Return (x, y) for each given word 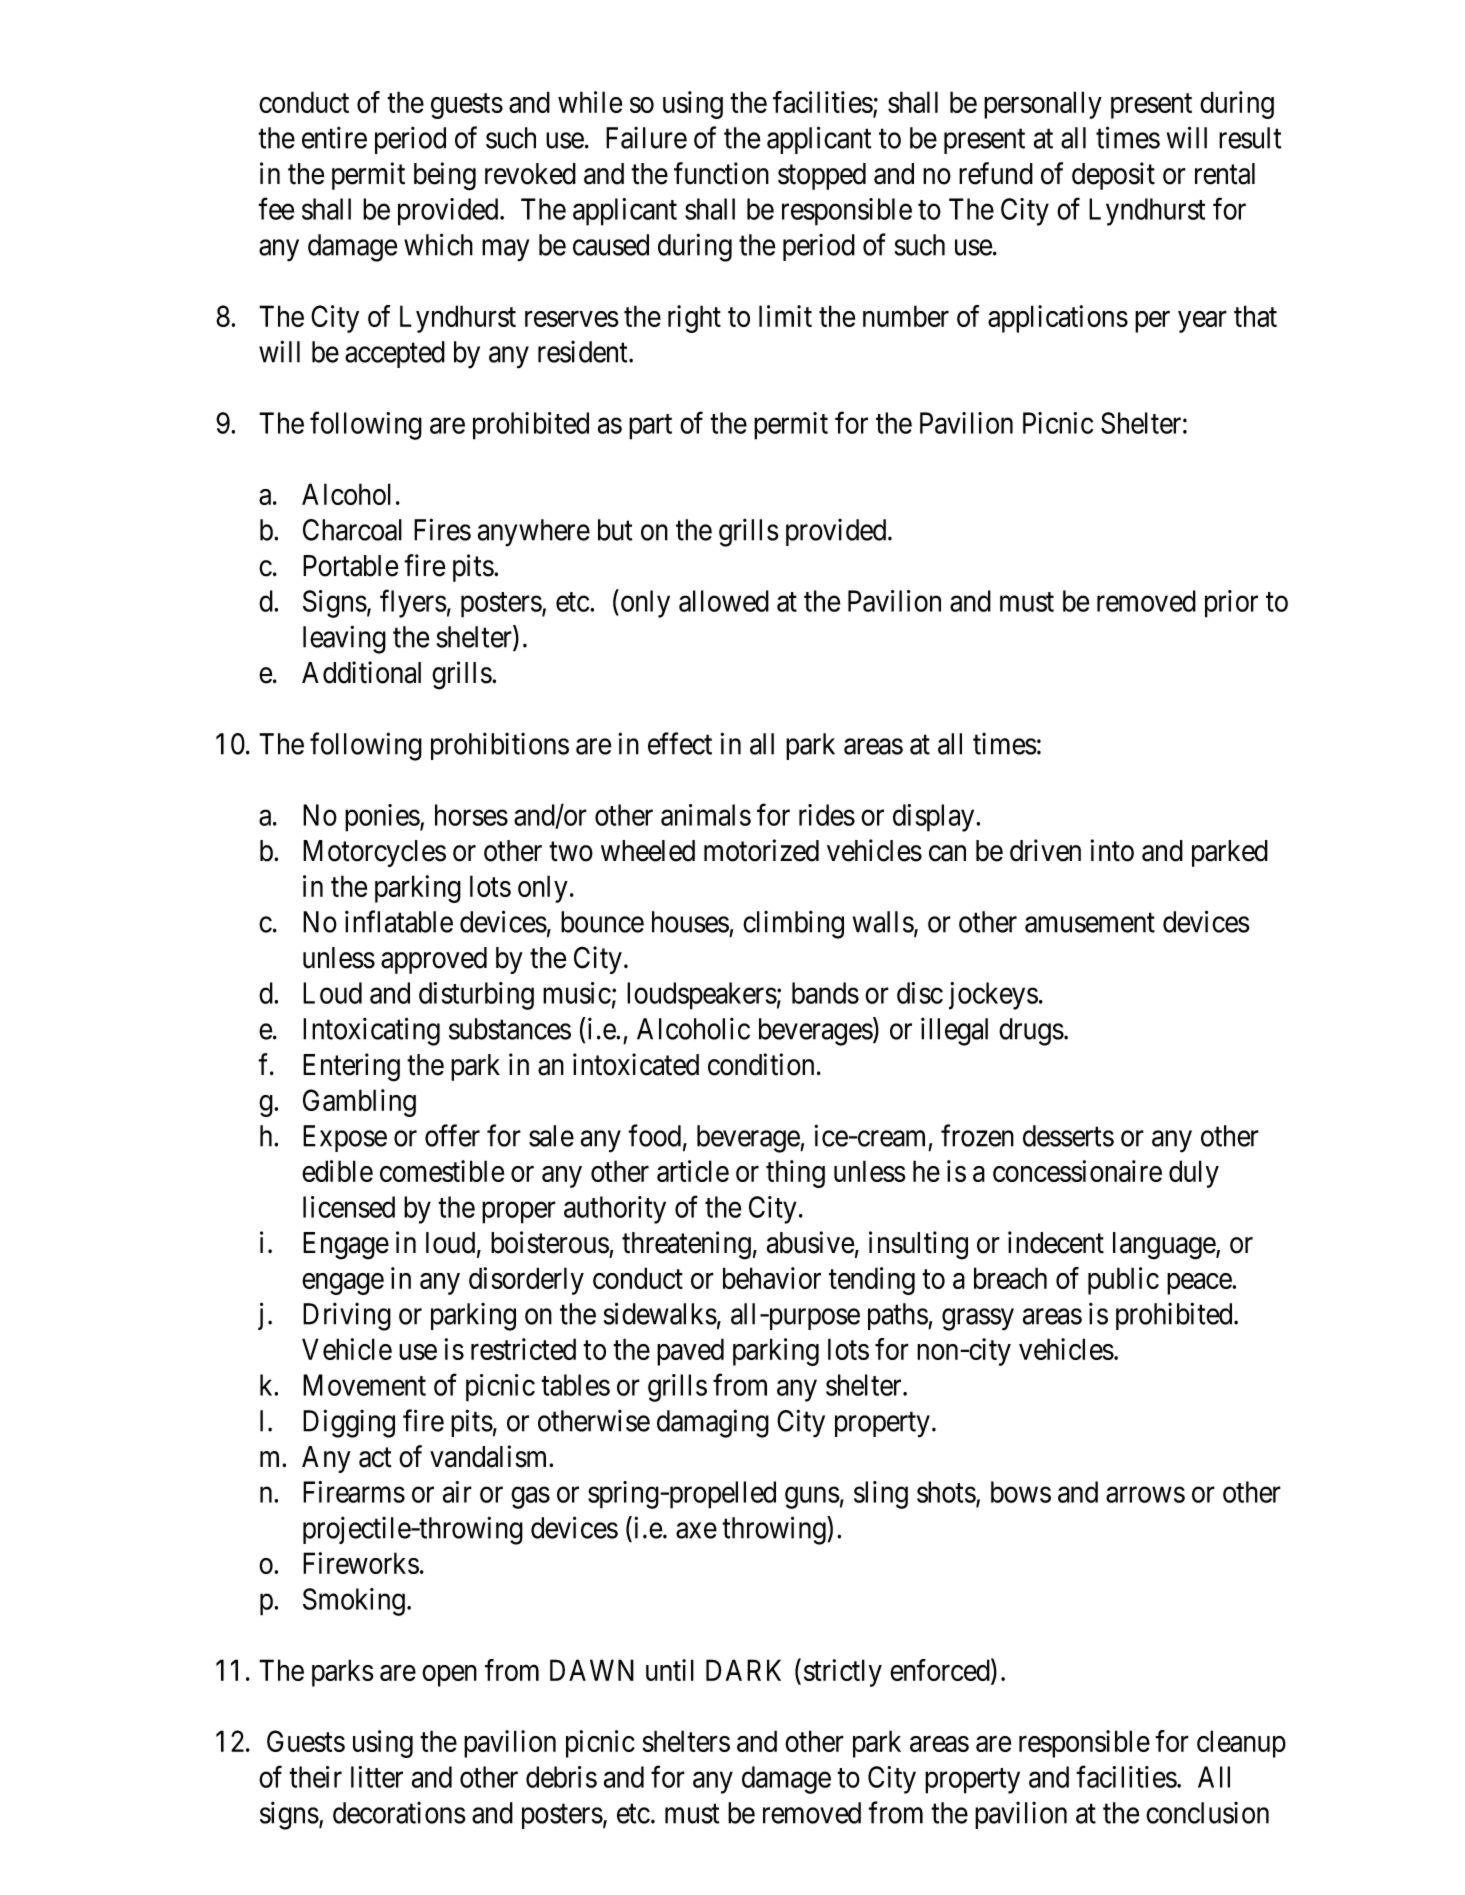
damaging (713, 1423)
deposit (1113, 176)
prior (1231, 604)
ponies (382, 818)
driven (1045, 850)
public (1123, 1281)
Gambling (359, 1103)
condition (761, 1064)
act (375, 1458)
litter (377, 1777)
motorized (761, 850)
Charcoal (352, 530)
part (650, 427)
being (445, 176)
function (721, 173)
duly (1194, 1174)
